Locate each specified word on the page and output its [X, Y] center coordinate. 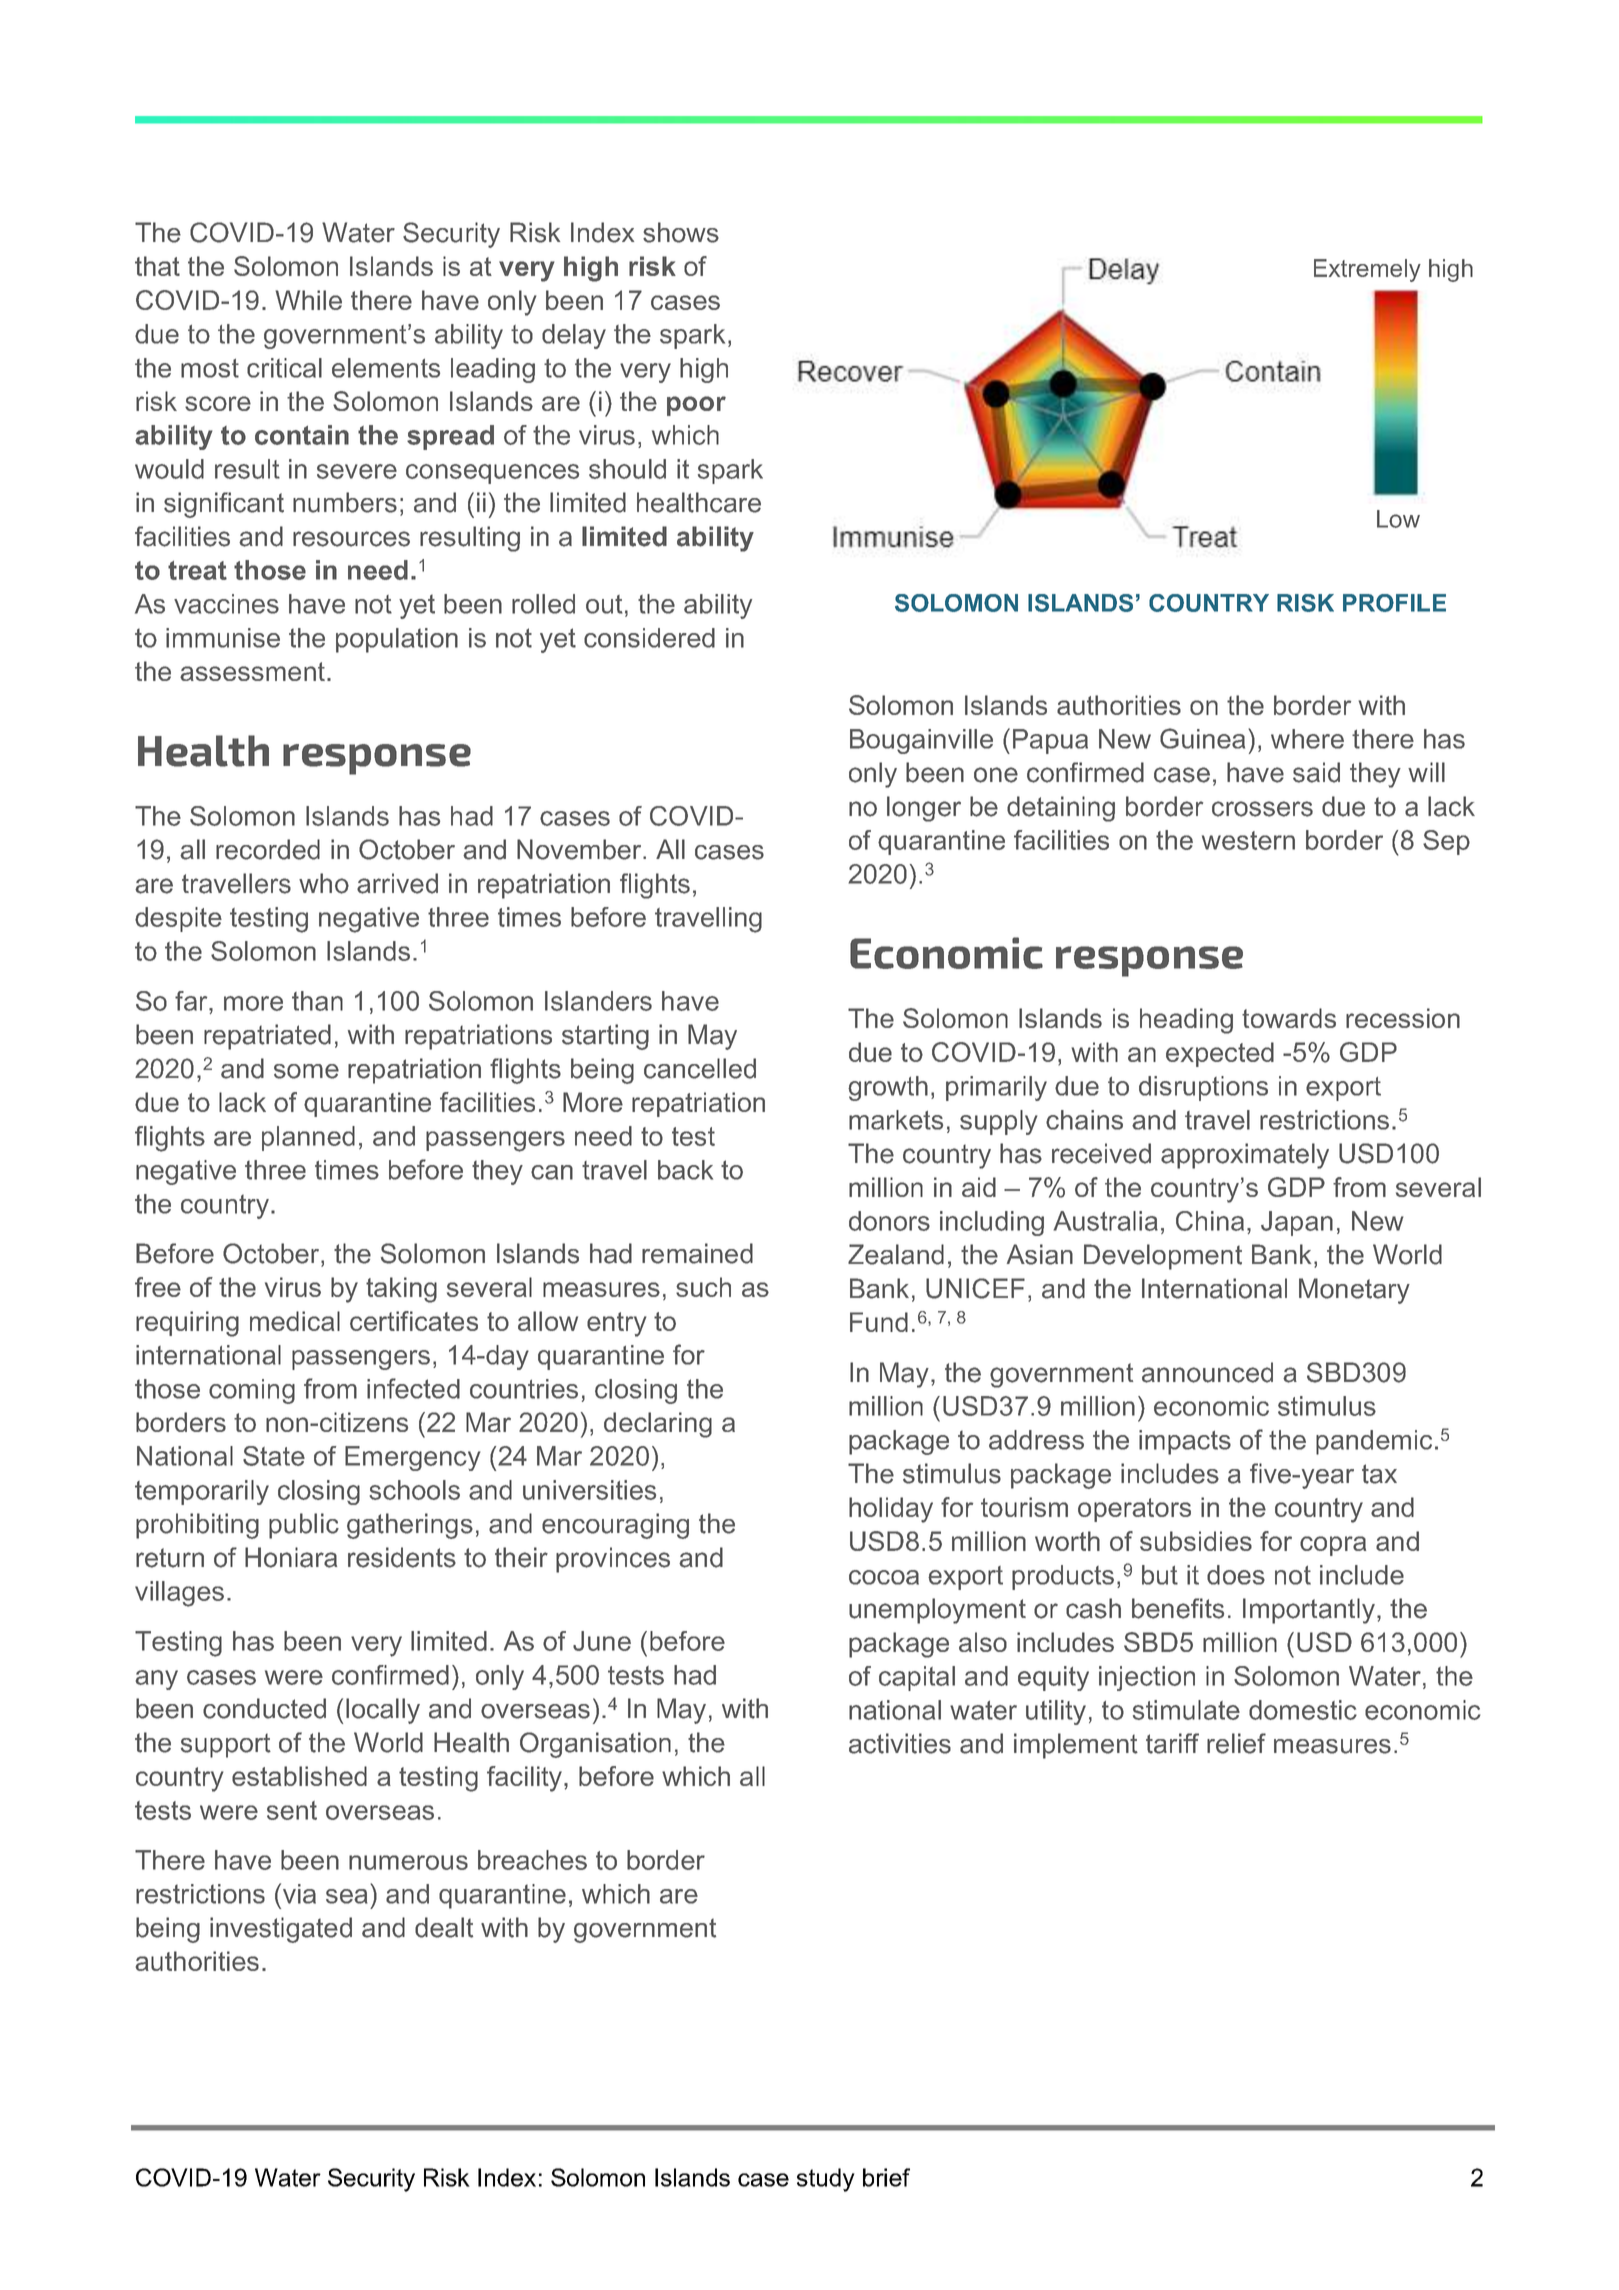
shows [681, 232]
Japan [1297, 1223]
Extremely [1367, 270]
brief [886, 2177]
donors [889, 1221]
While [308, 300]
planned [308, 1138]
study [826, 2180]
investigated [281, 1930]
